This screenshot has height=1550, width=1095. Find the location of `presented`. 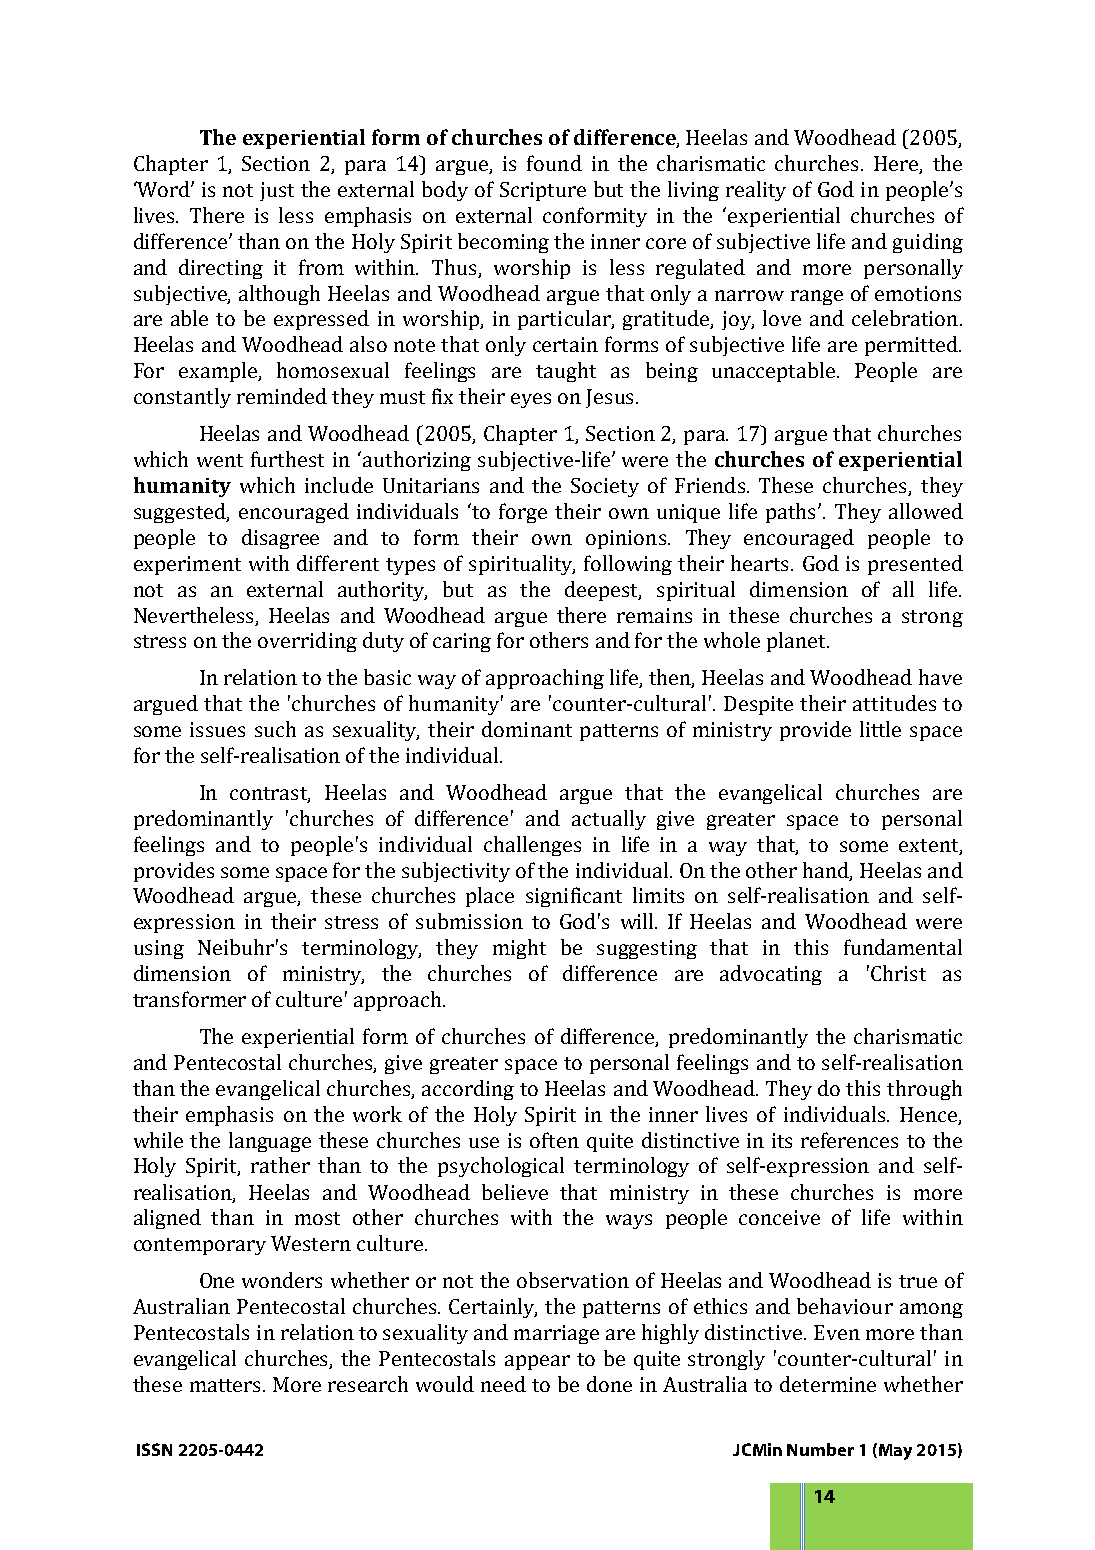

presented is located at coordinates (915, 565).
